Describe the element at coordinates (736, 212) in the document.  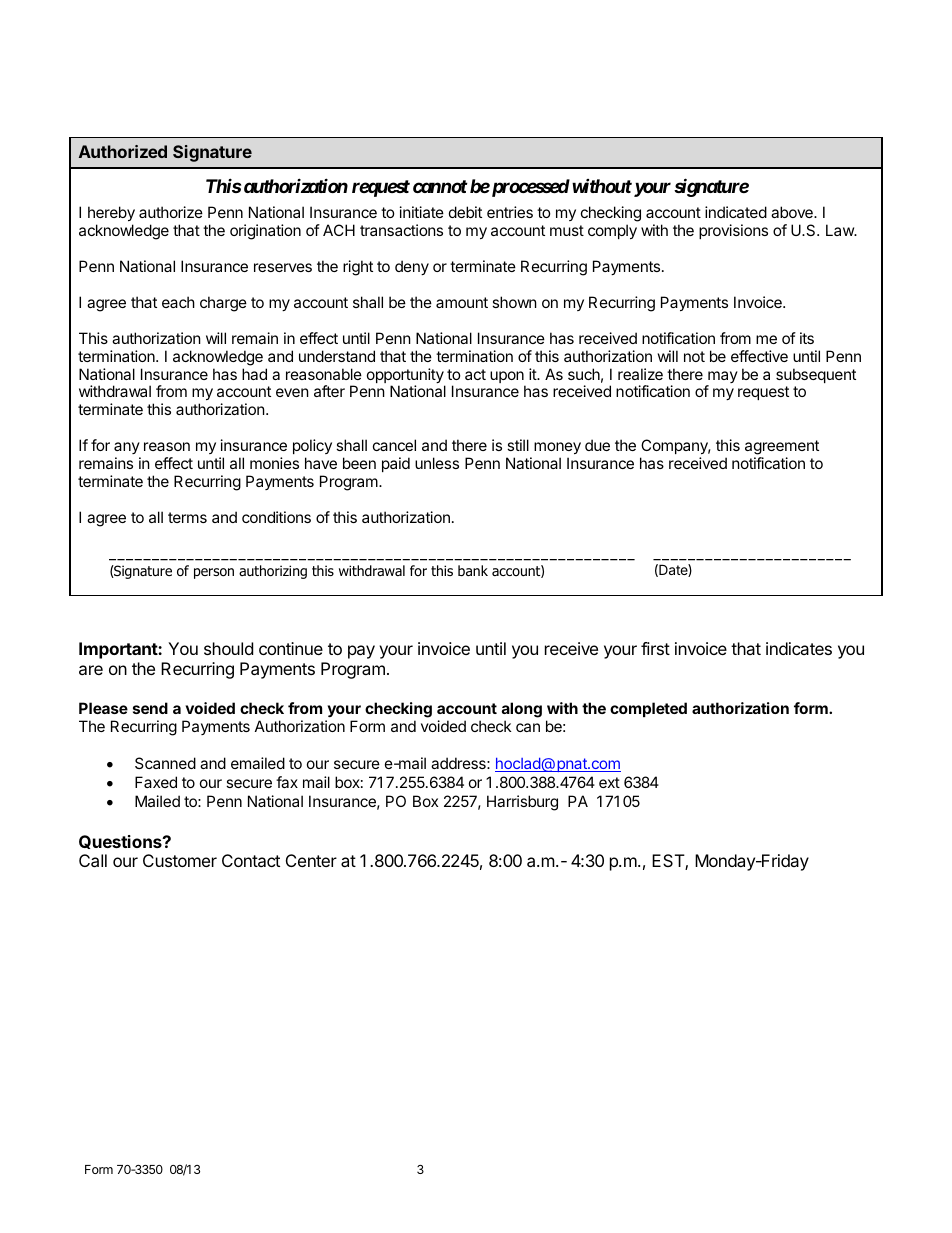
I see `indicated` at that location.
